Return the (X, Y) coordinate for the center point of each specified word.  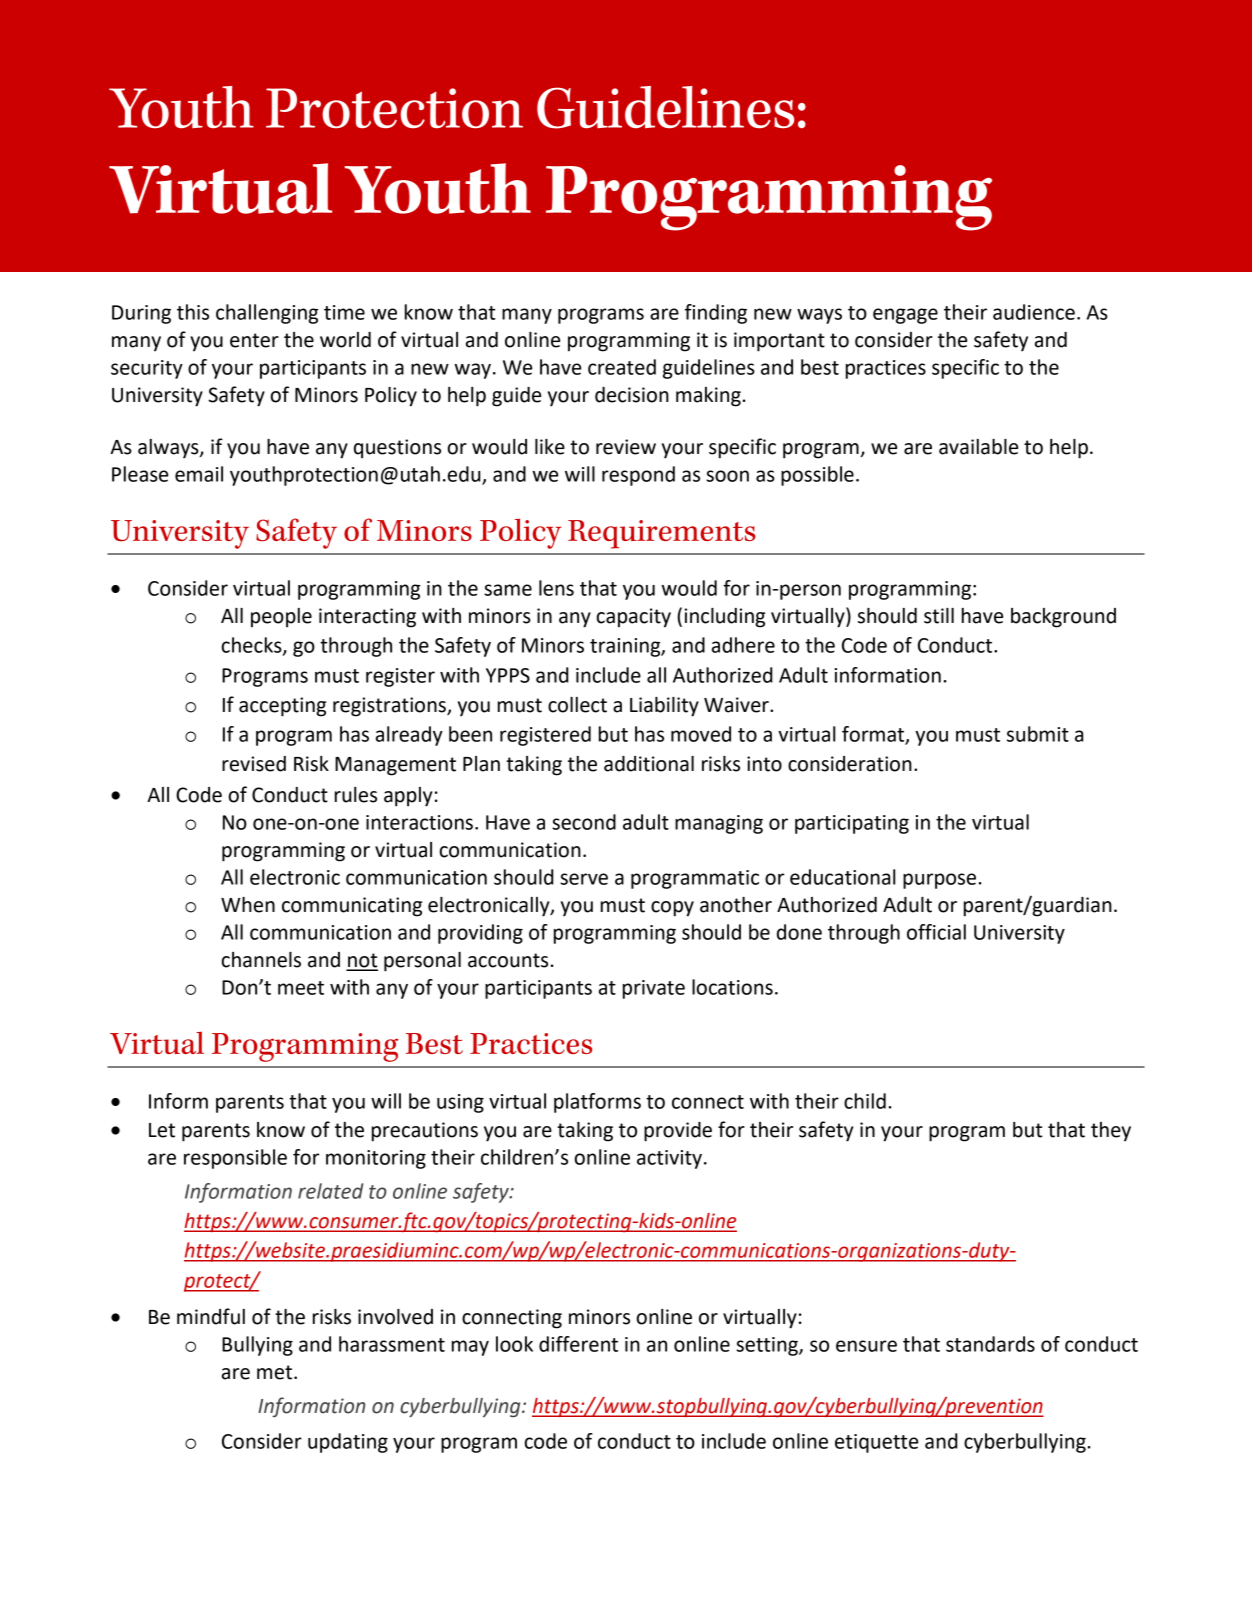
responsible (235, 1159)
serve (584, 879)
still (939, 616)
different (578, 1344)
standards (990, 1344)
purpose (939, 881)
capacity (634, 618)
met (276, 1372)
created (622, 367)
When (248, 905)
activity (669, 1159)
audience (1034, 312)
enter (254, 340)
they (1111, 1132)
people (281, 618)
